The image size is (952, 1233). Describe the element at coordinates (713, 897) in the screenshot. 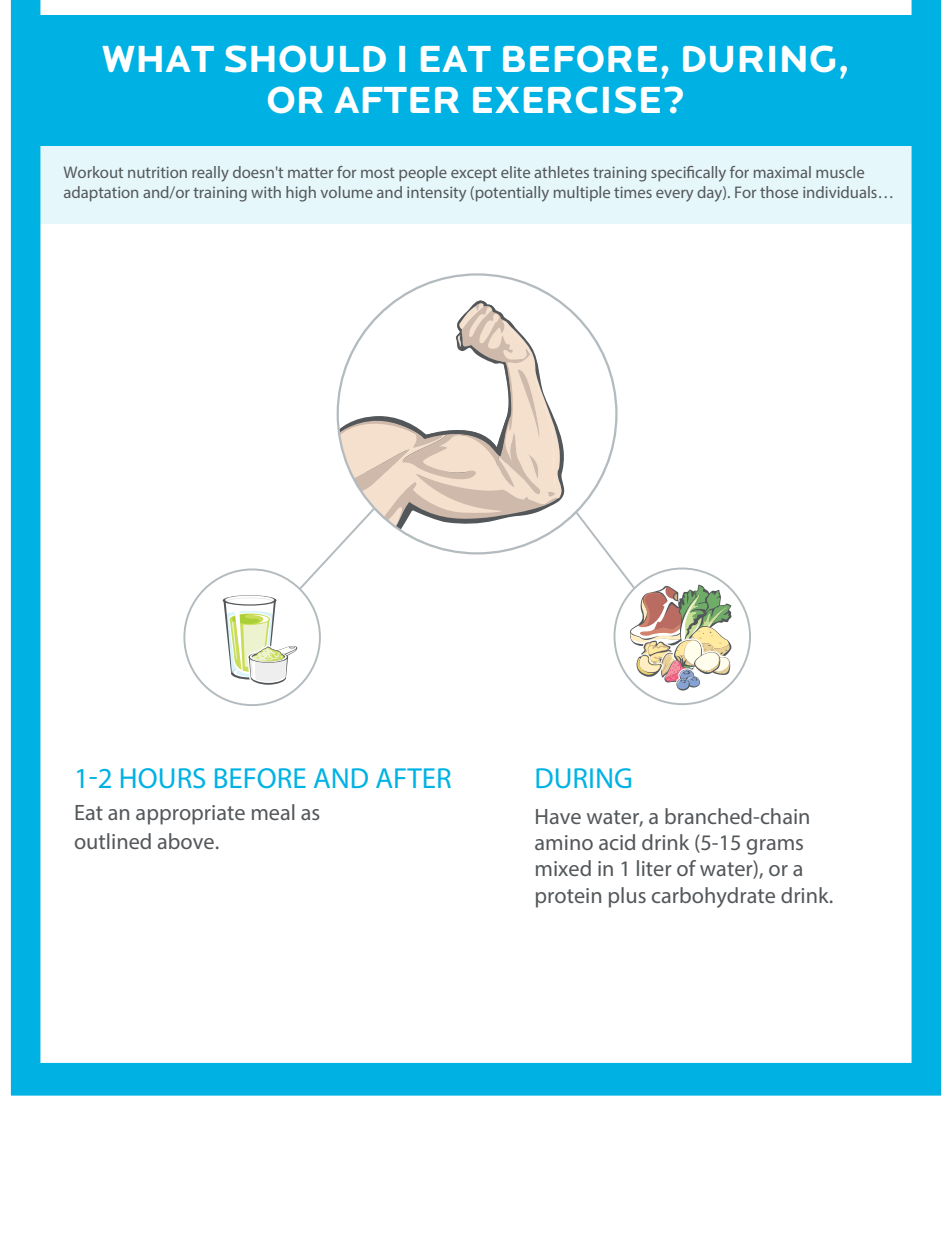

I see `carbohydrate` at that location.
